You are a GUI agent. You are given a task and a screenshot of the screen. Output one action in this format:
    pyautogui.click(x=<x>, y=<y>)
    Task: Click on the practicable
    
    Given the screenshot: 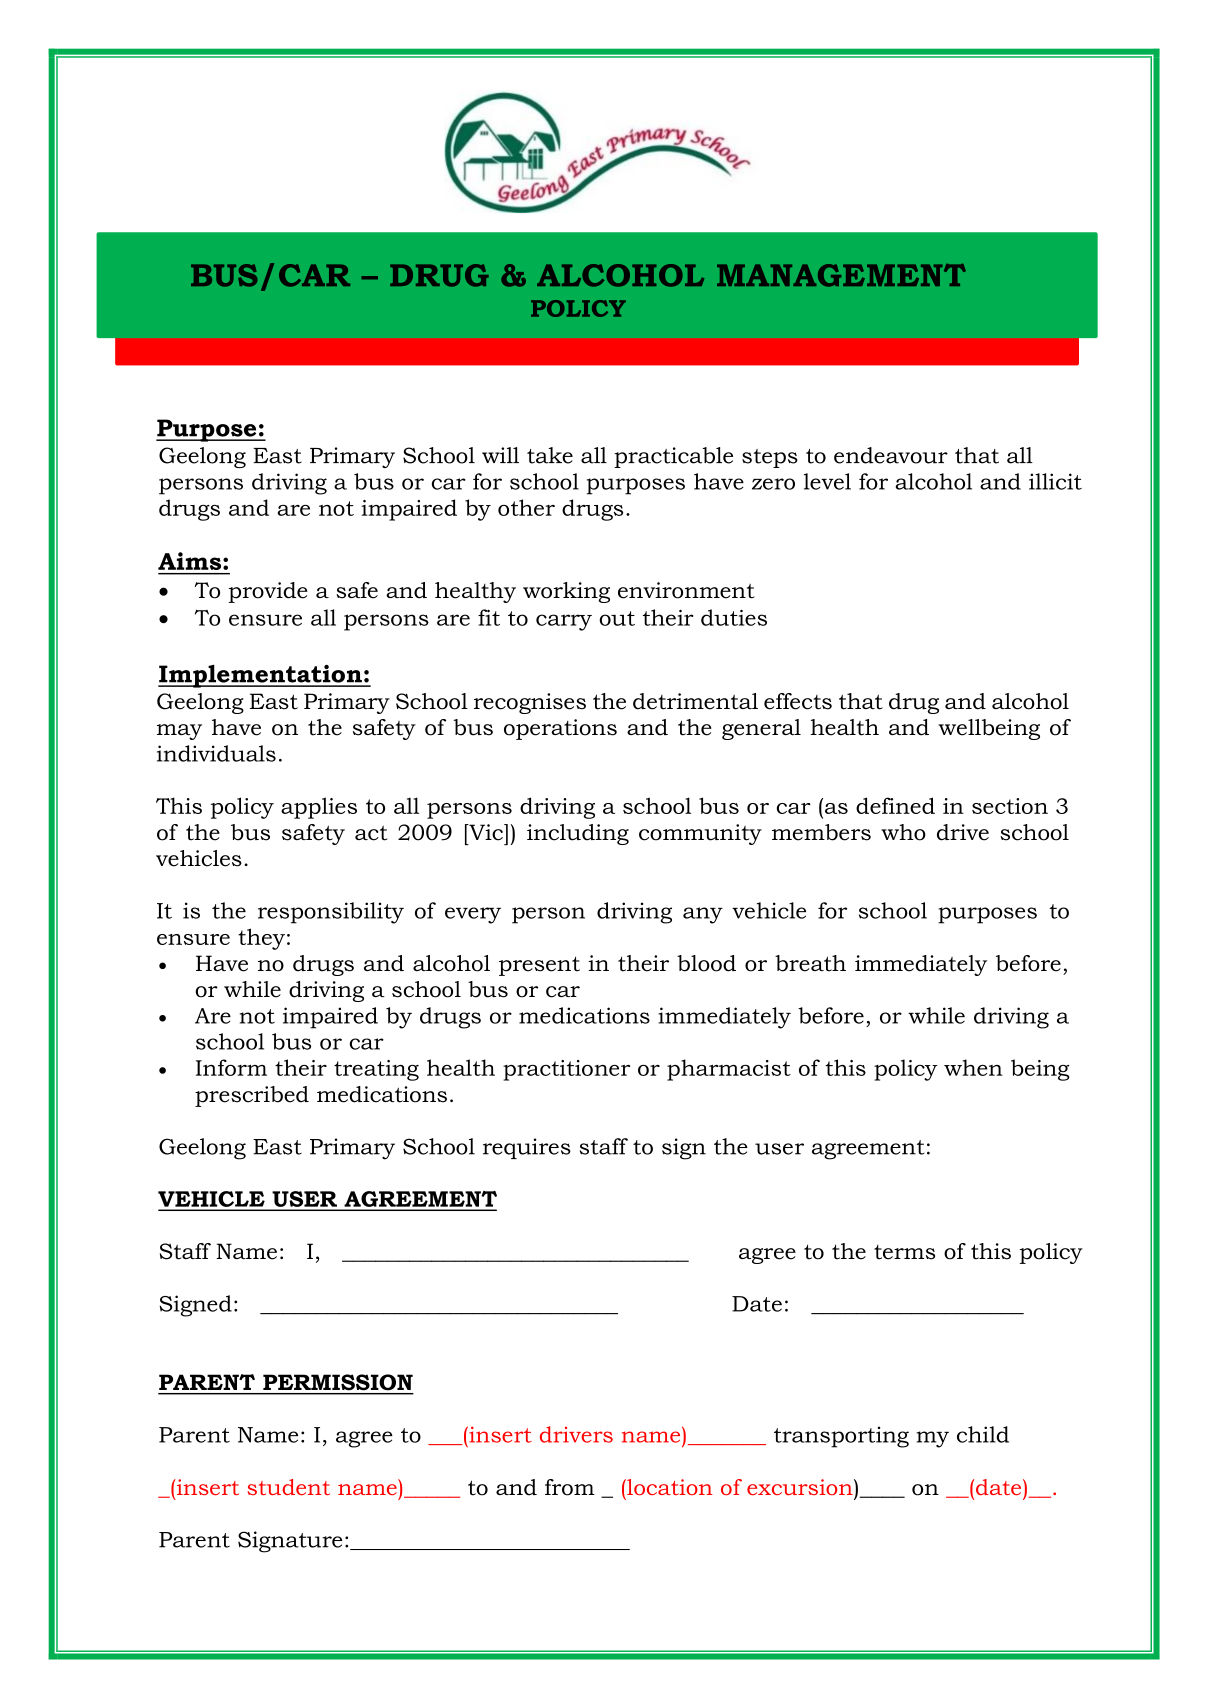 What is the action you would take?
    pyautogui.click(x=673, y=457)
